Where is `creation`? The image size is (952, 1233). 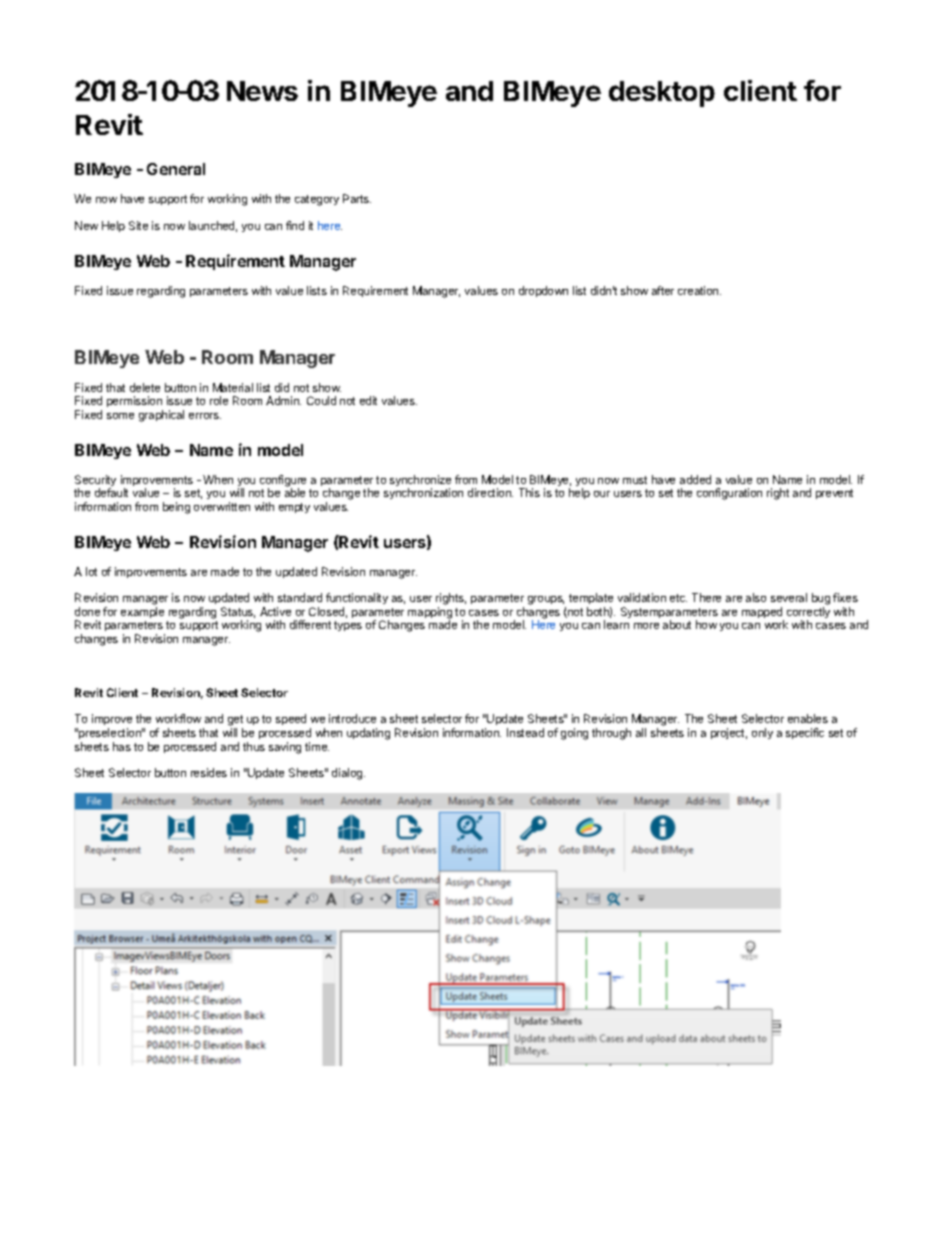
creation is located at coordinates (699, 290).
